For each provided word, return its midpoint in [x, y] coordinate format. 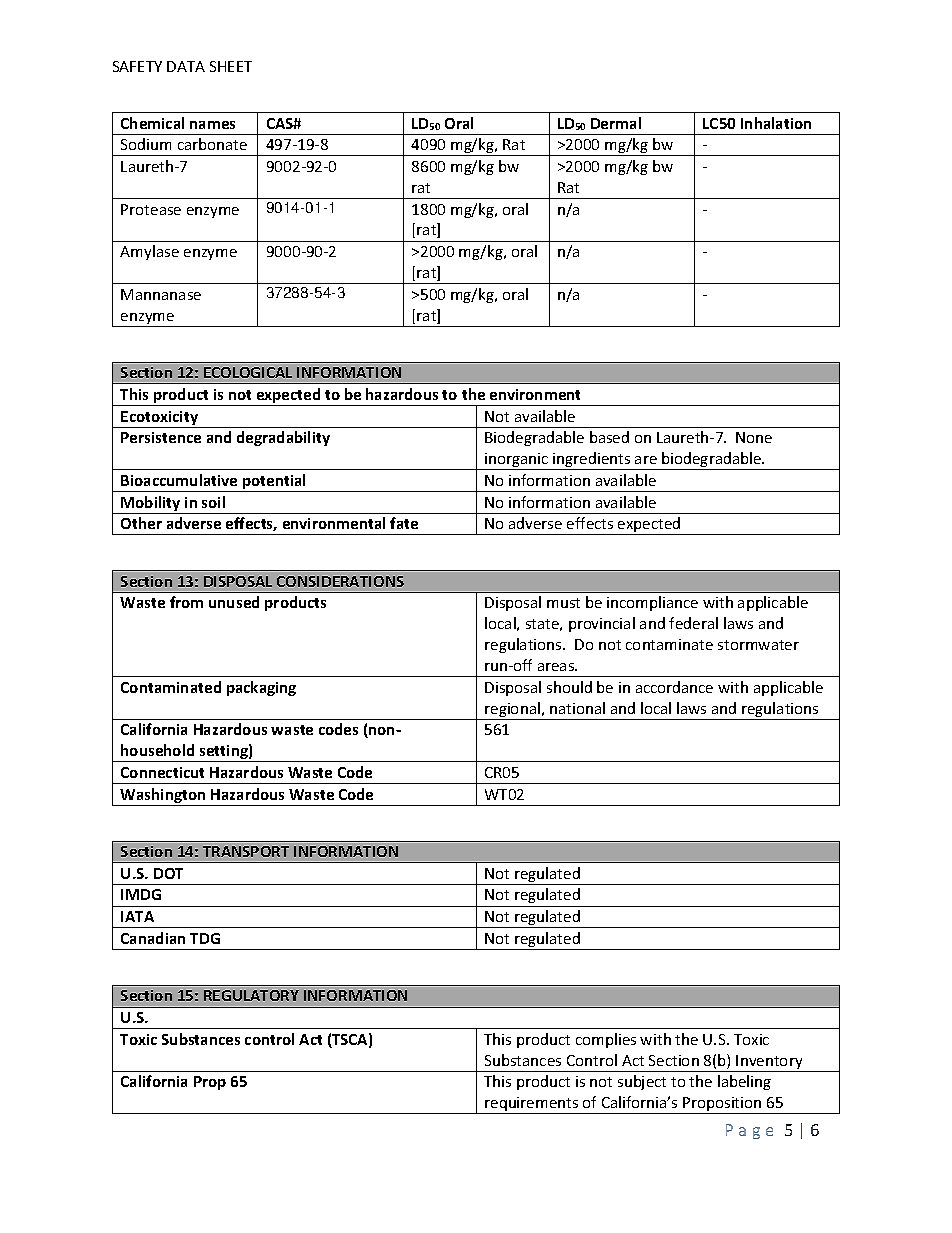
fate [404, 523]
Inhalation [776, 123]
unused [234, 602]
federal [693, 623]
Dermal [616, 123]
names [212, 125]
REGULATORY [251, 995]
